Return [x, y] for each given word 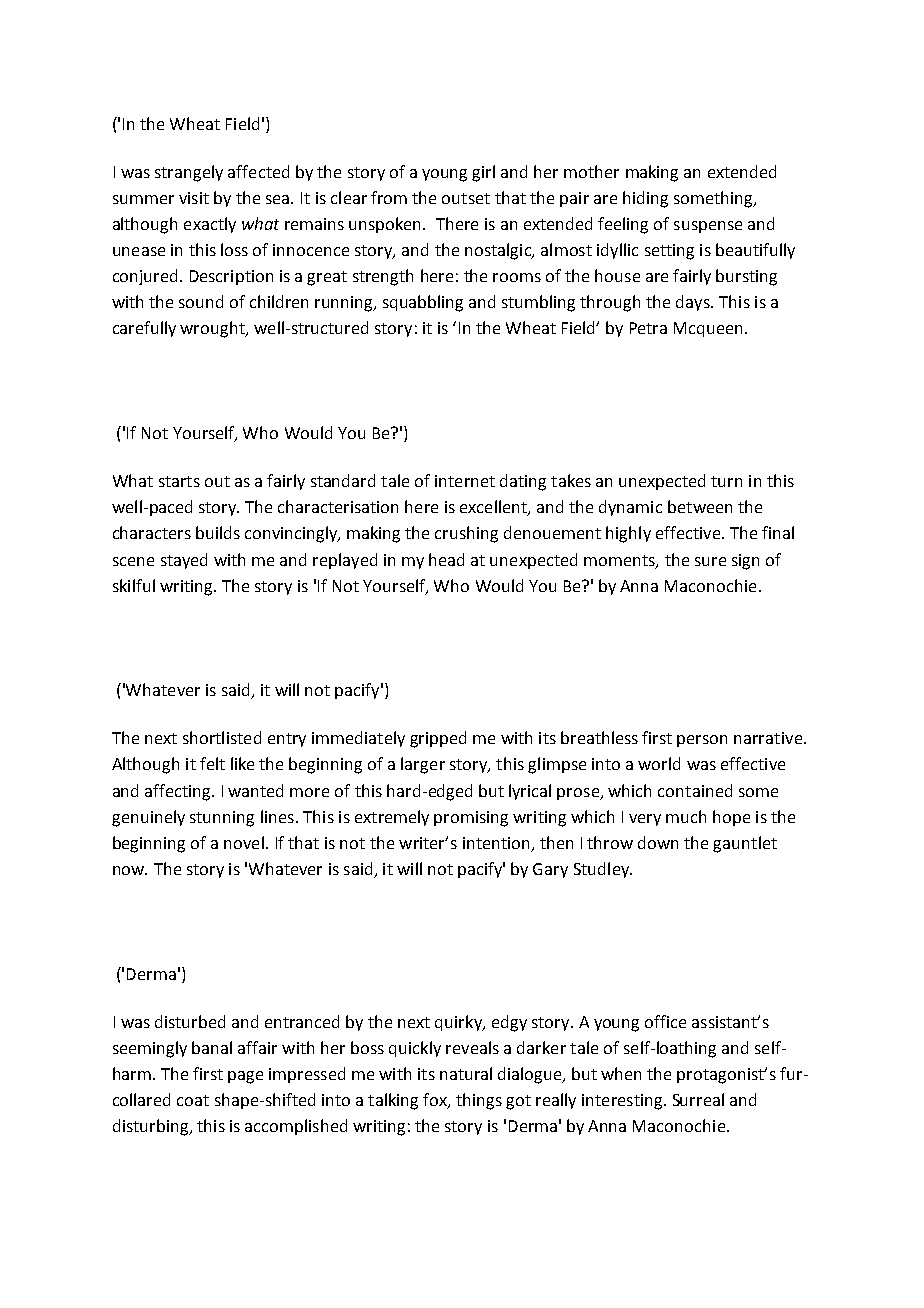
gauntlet [745, 844]
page [245, 1077]
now [130, 870]
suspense [708, 227]
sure [710, 561]
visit [194, 198]
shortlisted [222, 737]
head [446, 559]
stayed [184, 561]
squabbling [423, 303]
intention [497, 844]
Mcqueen [708, 329]
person [702, 741]
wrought [213, 329]
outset [466, 198]
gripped [438, 739]
